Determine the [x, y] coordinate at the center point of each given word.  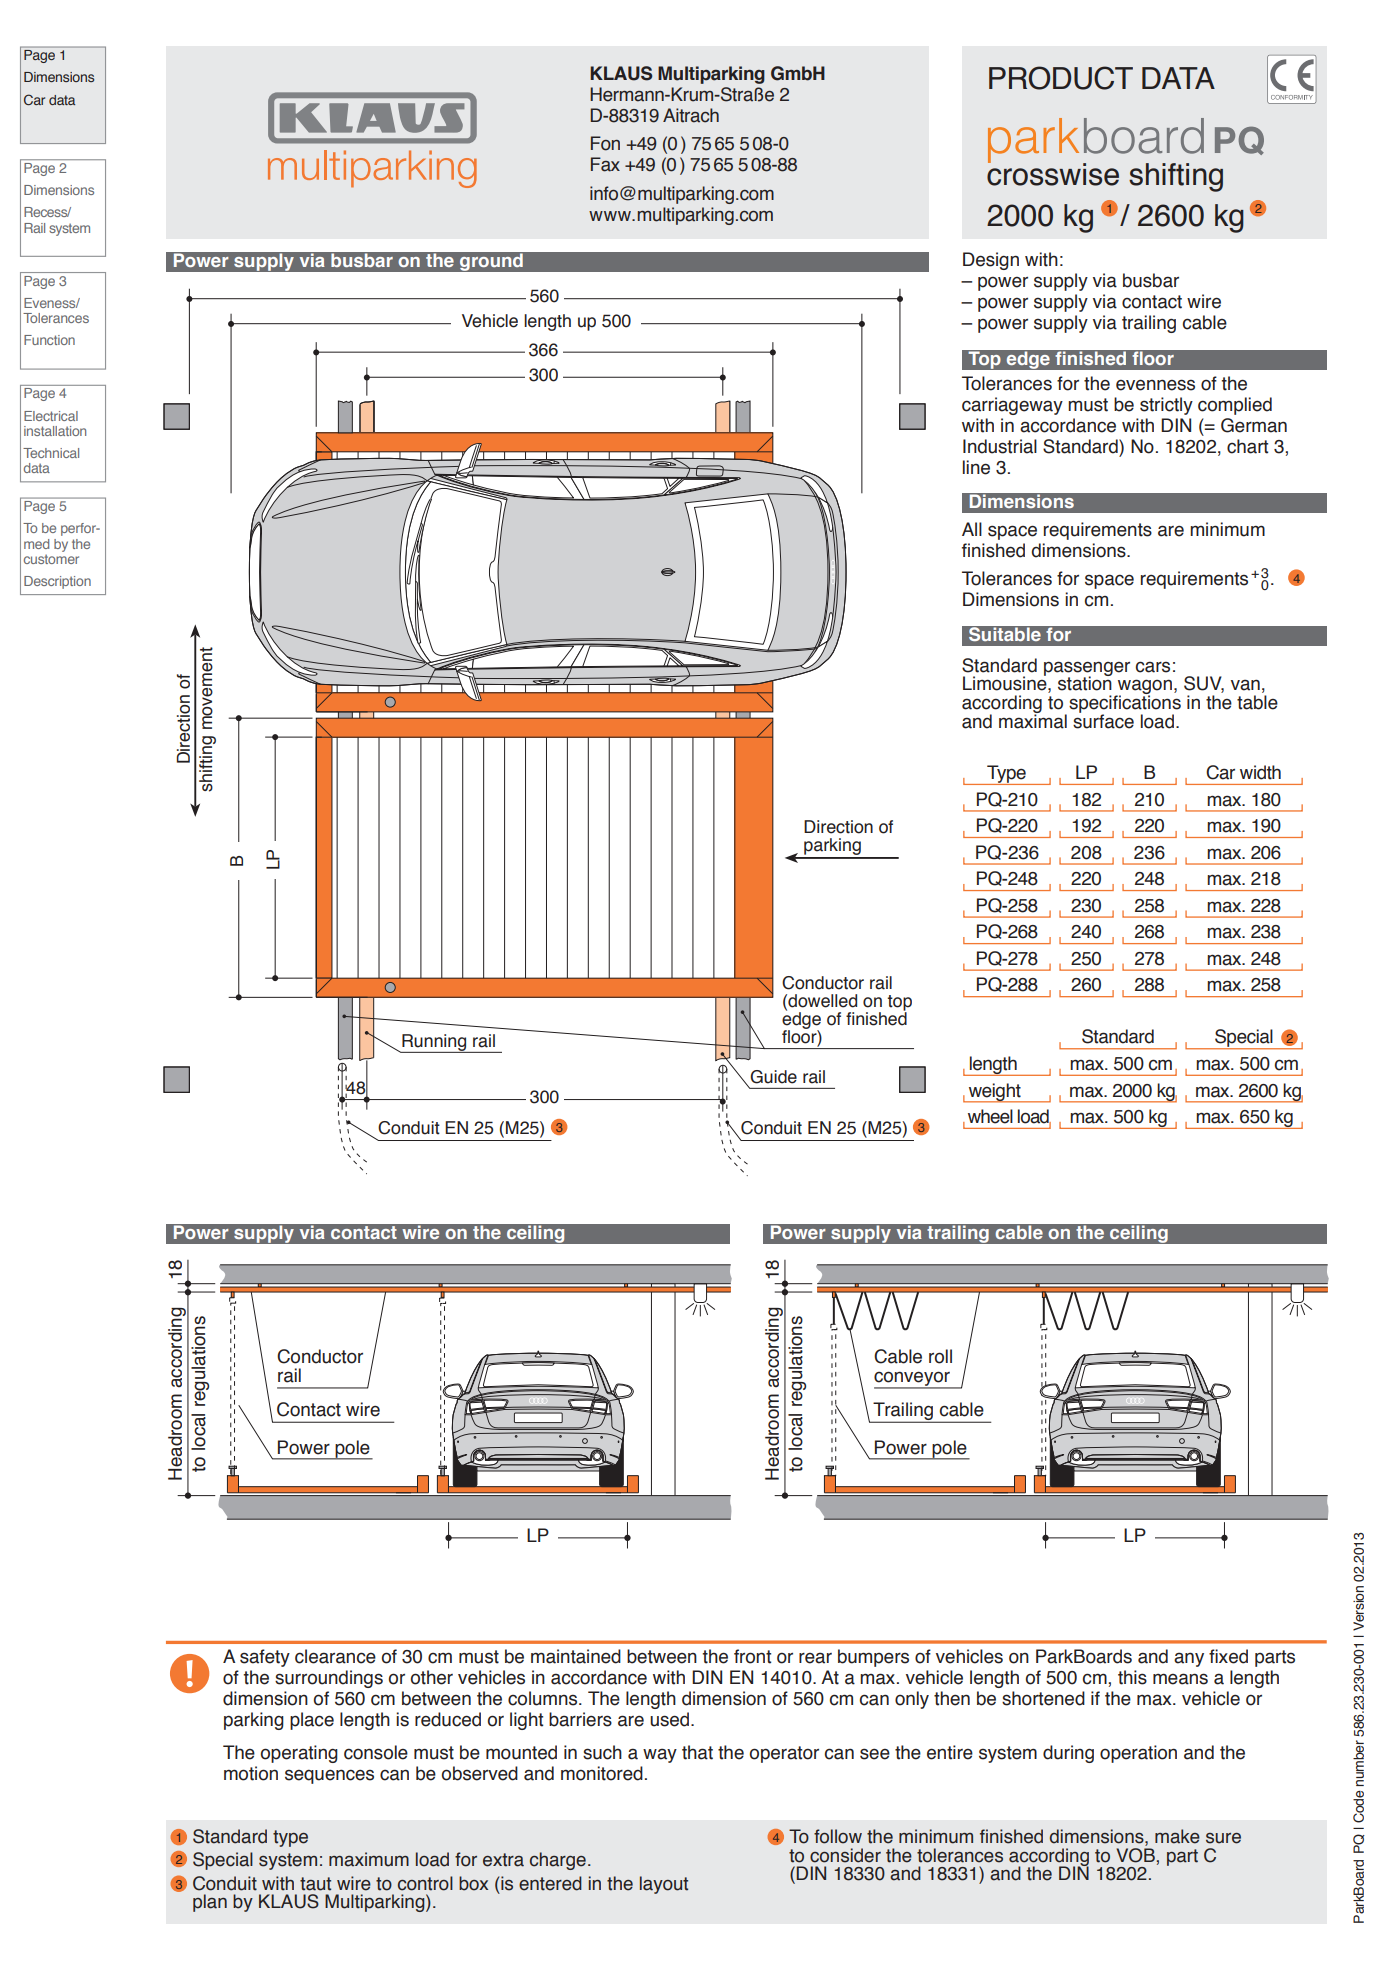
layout [664, 1885]
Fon [605, 143]
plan [210, 1903]
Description [57, 582]
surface [1103, 720]
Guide [773, 1077]
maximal [1033, 720]
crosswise [1053, 173]
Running [434, 1043]
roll [940, 1356]
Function [49, 340]
